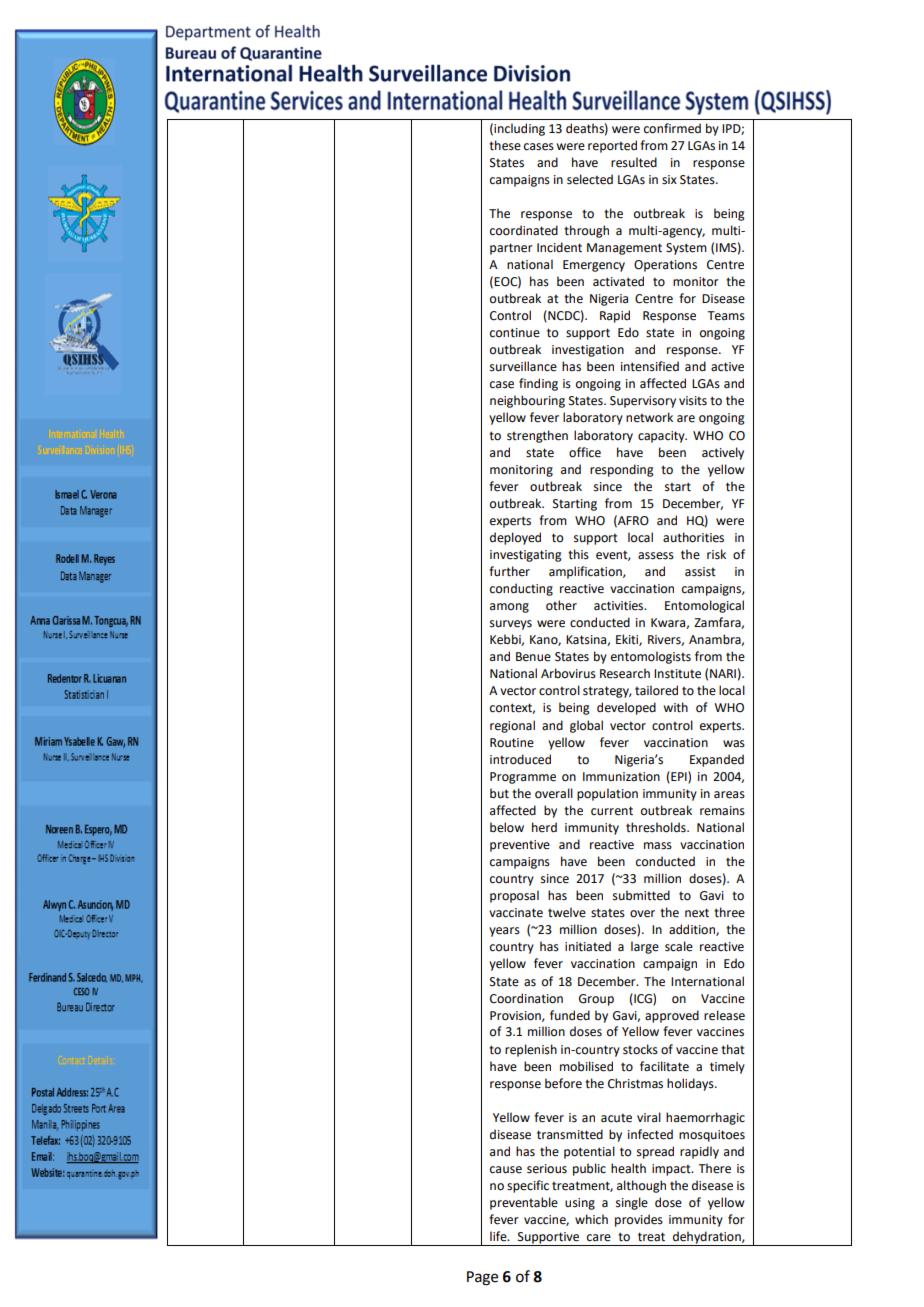  What do you see at coordinates (499, 1236) in the image?
I see `life` at bounding box center [499, 1236].
